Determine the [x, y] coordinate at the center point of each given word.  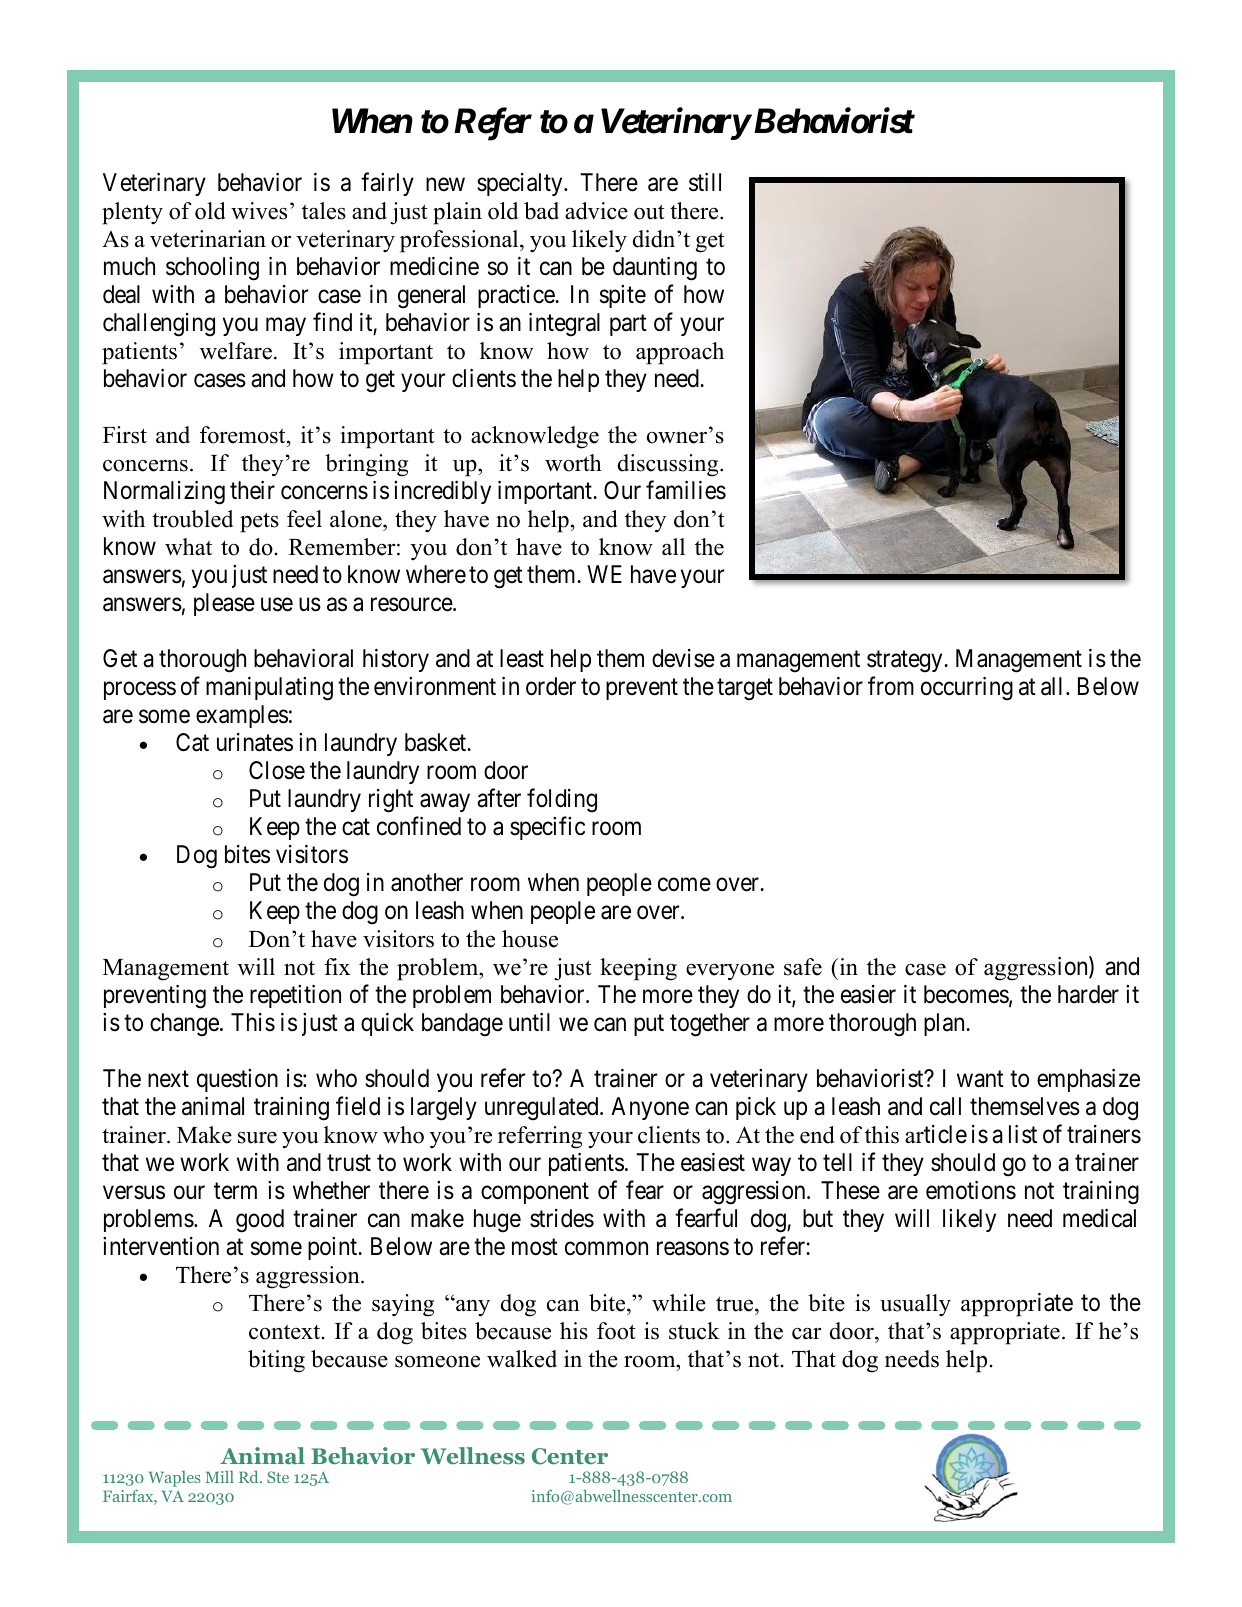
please [224, 604]
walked [522, 1359]
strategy [906, 662]
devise [683, 658]
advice [596, 211]
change [185, 1025]
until [529, 1022]
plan [945, 1024]
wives [259, 211]
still [705, 182]
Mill [219, 1477]
